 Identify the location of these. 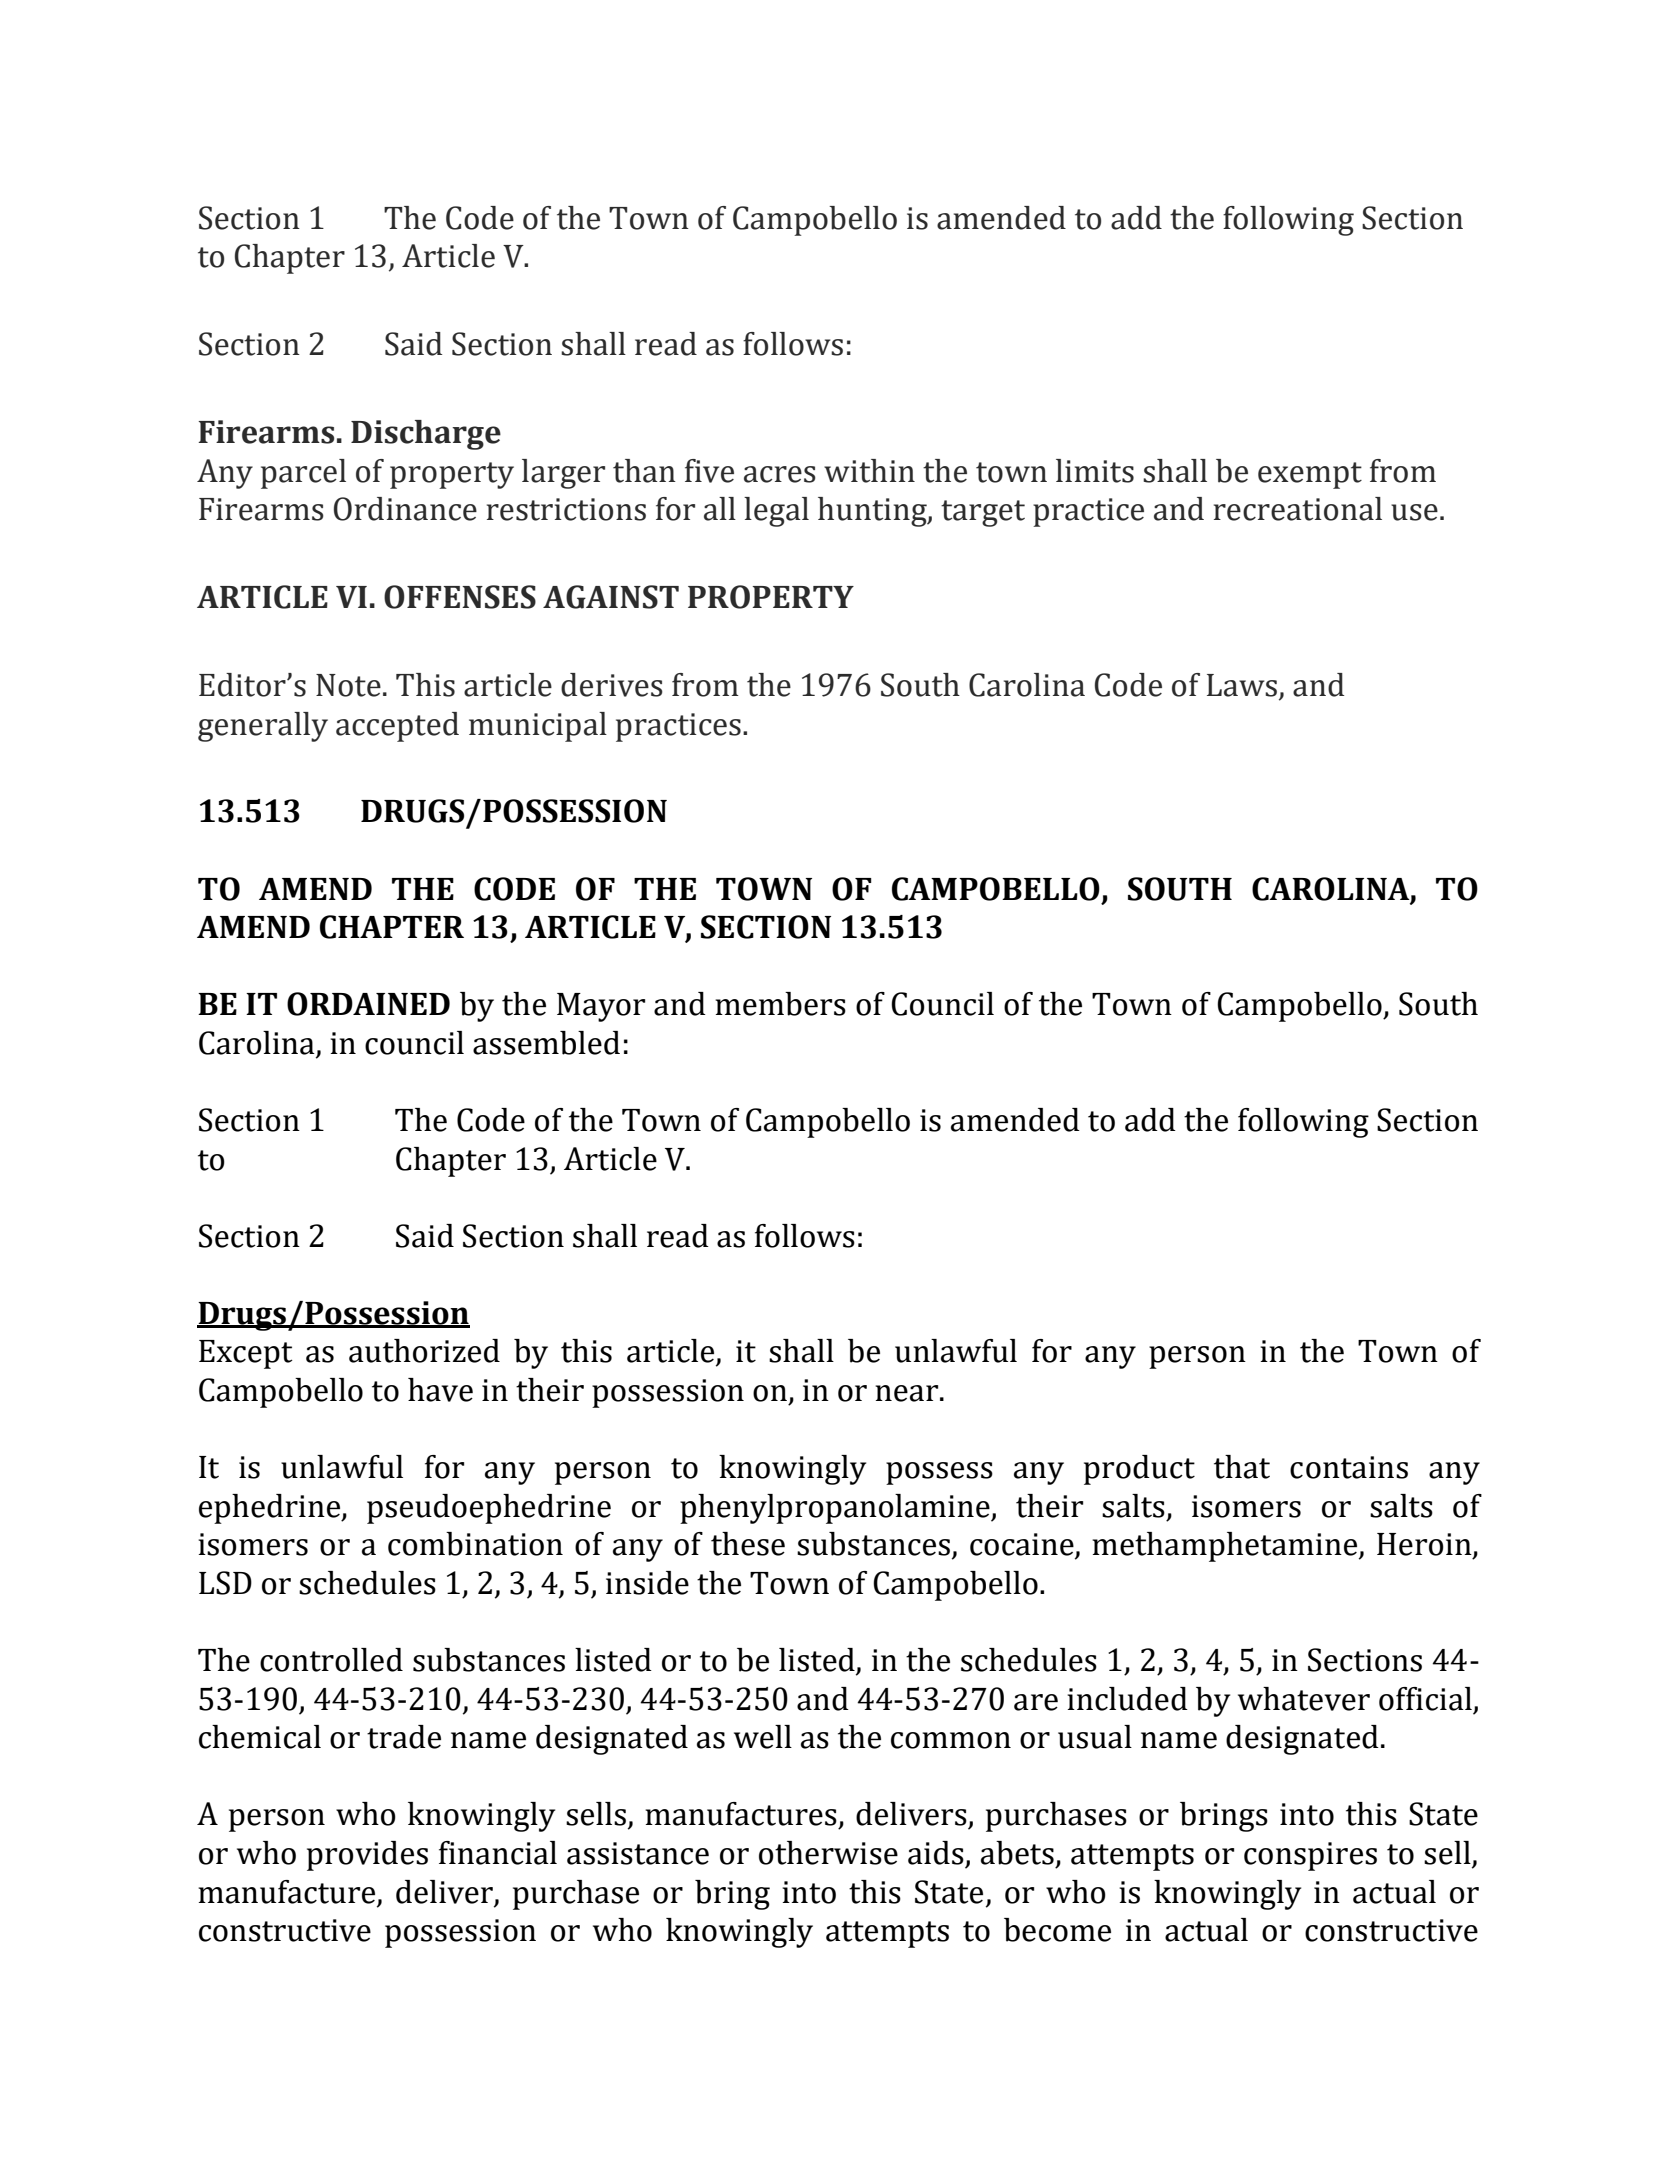
(748, 1544).
